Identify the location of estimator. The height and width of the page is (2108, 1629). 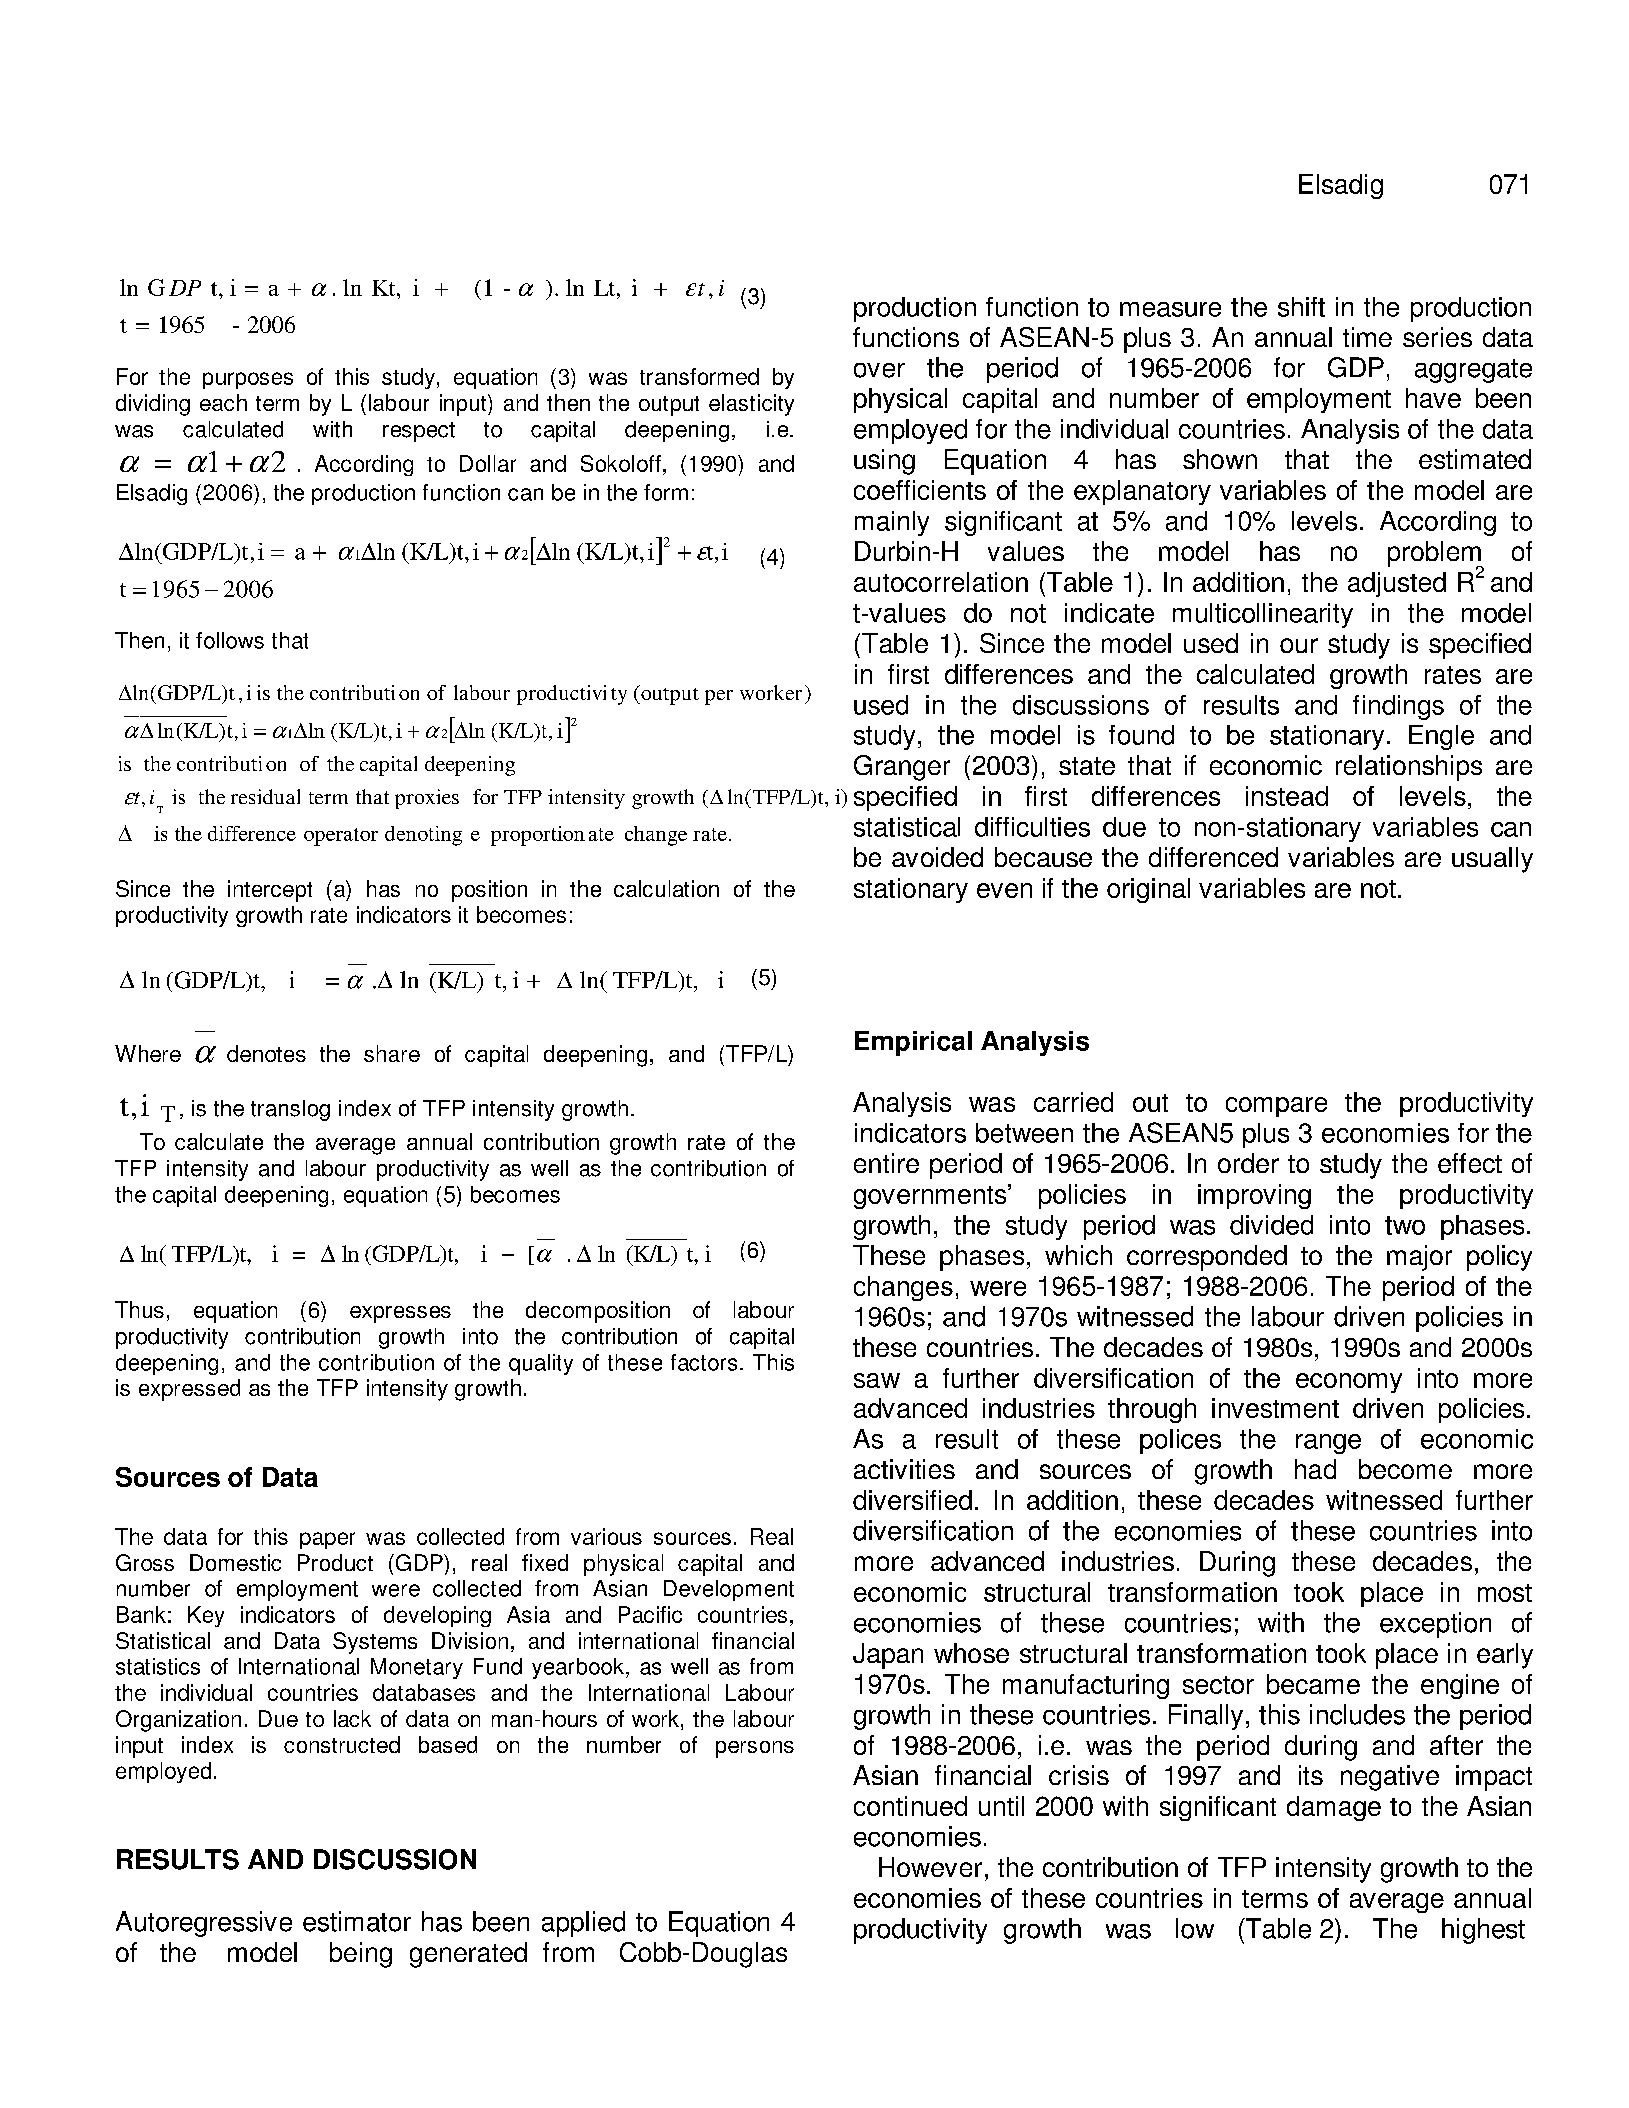
(357, 1921).
